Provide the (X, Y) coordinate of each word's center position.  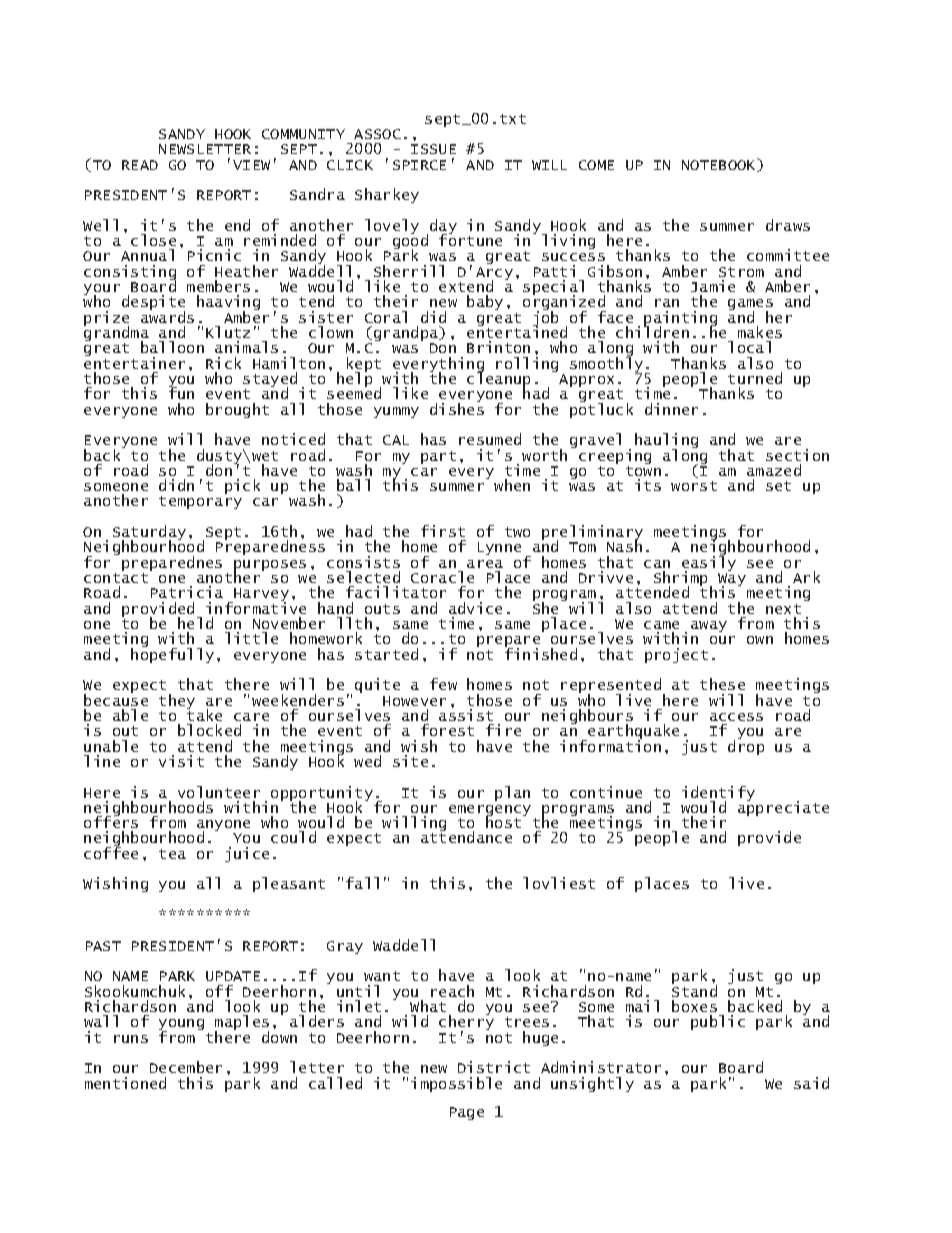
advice (475, 608)
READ (140, 165)
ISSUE (433, 149)
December (186, 1067)
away (709, 626)
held (195, 623)
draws (788, 225)
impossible (456, 1084)
